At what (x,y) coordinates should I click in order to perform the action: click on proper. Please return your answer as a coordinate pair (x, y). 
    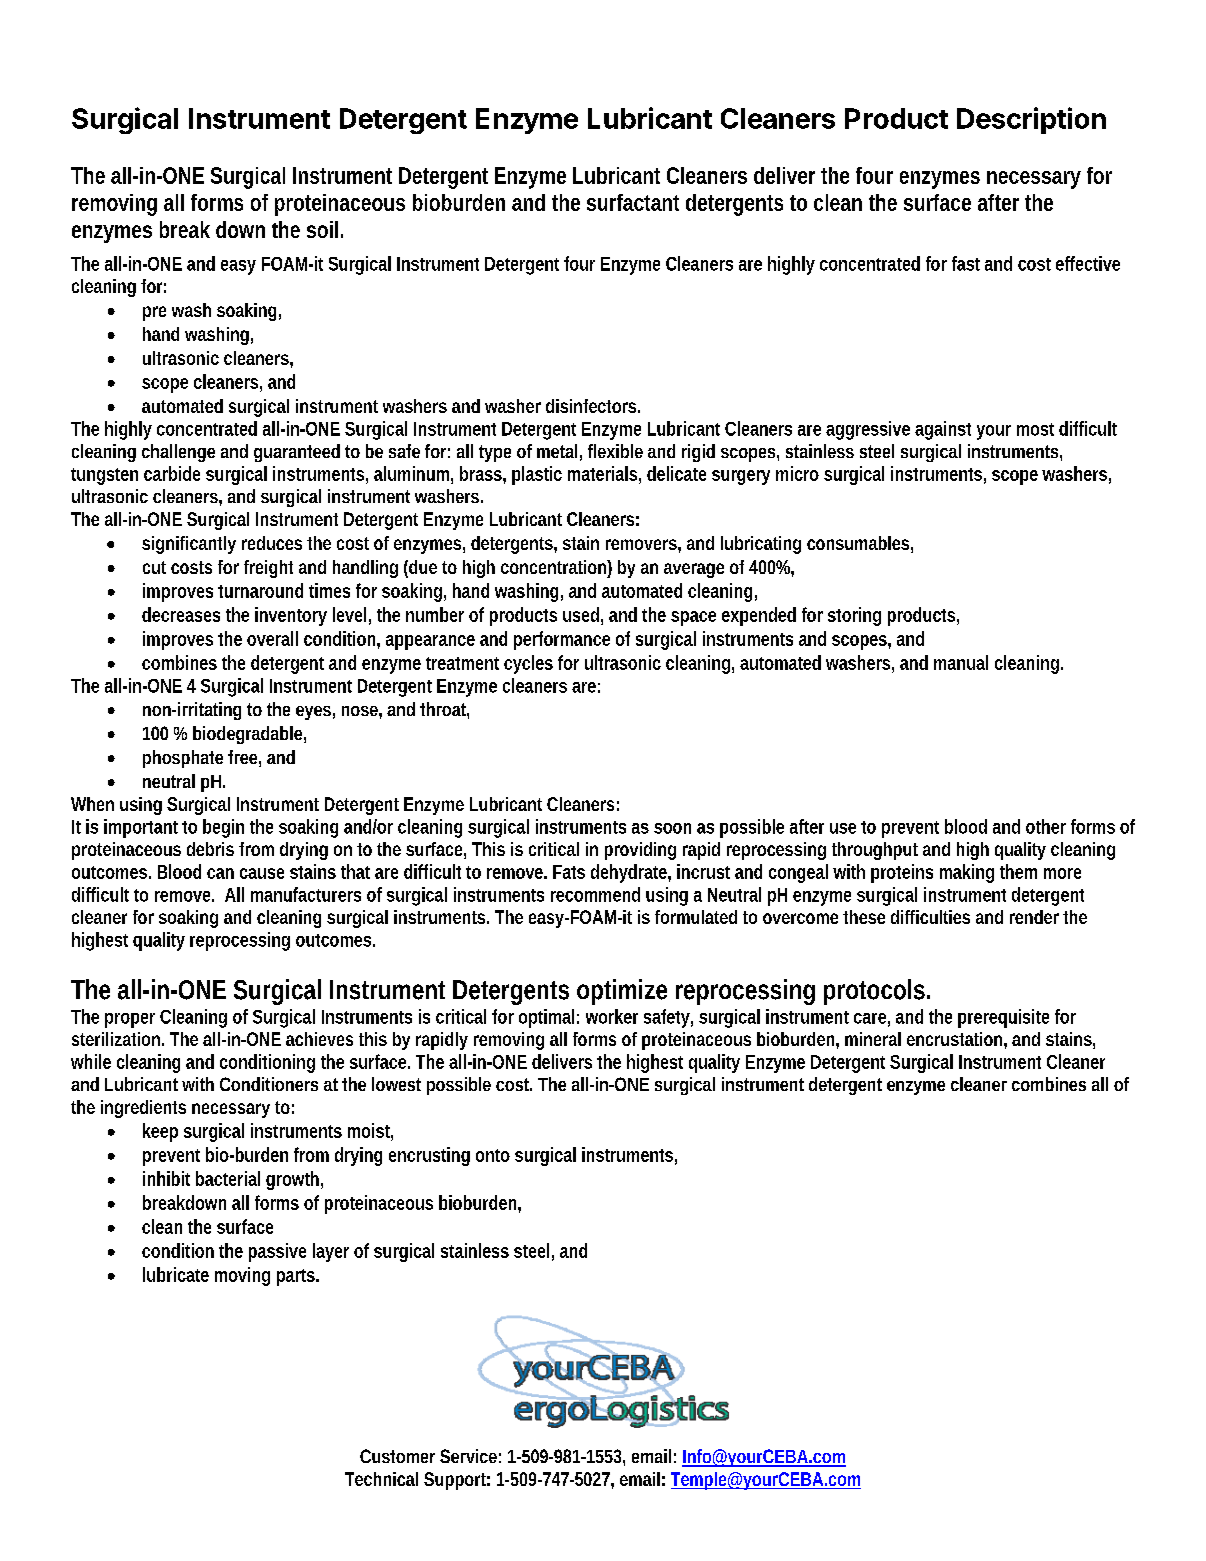
    Looking at the image, I should click on (130, 1020).
